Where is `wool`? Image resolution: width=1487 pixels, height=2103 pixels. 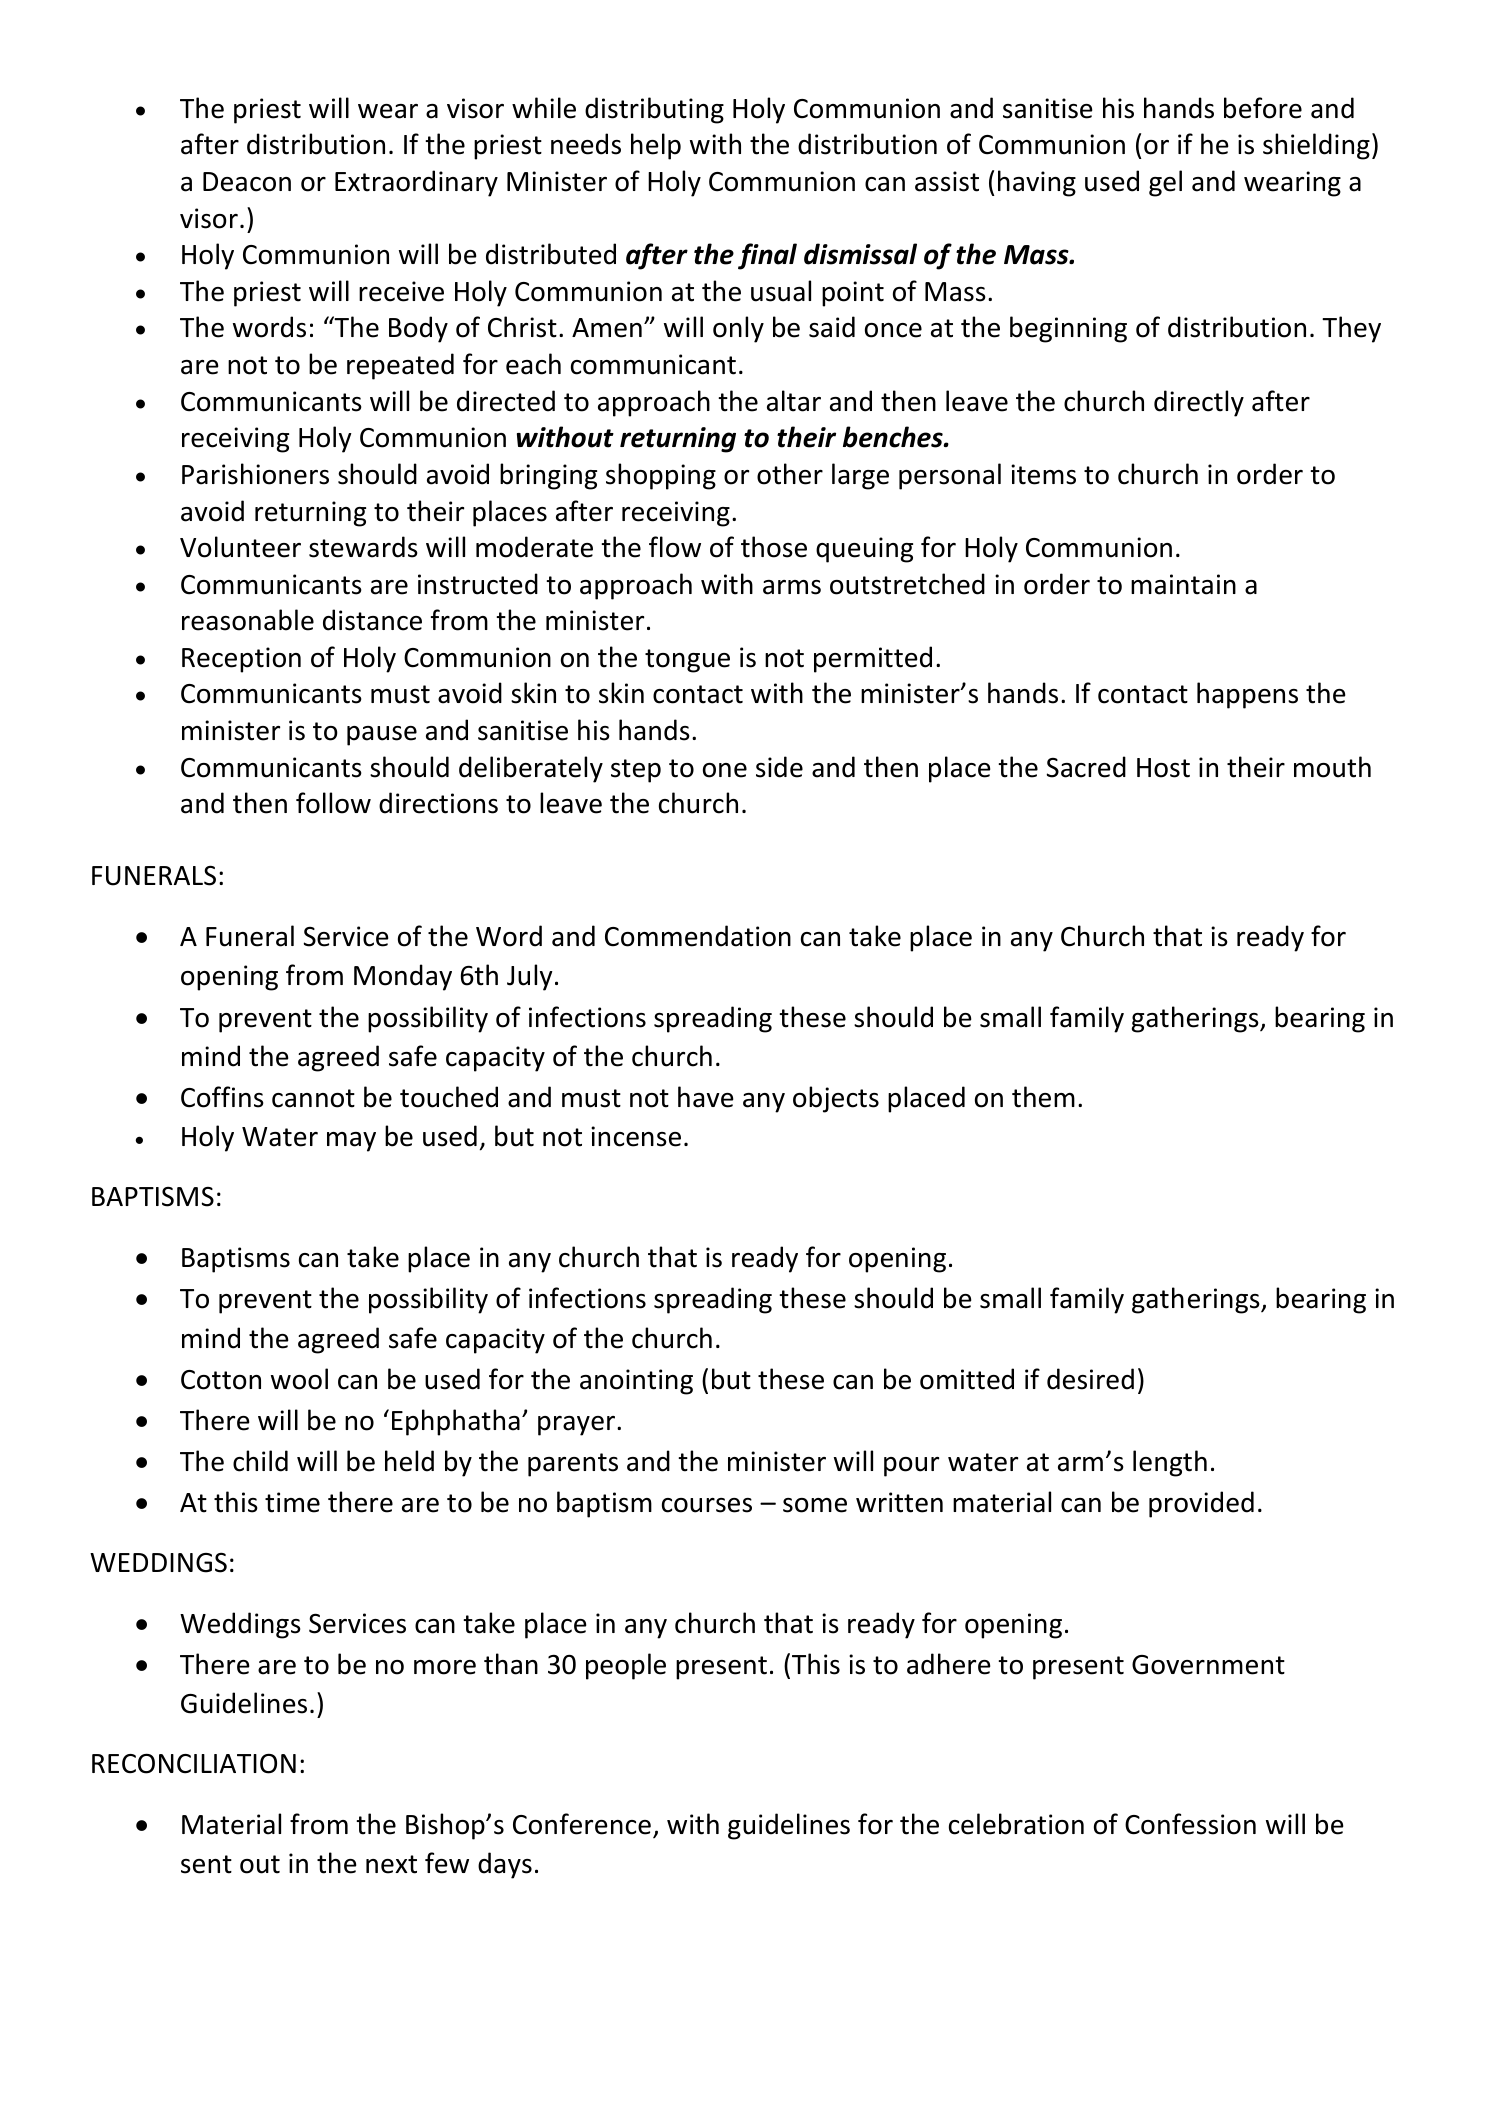 wool is located at coordinates (299, 1379).
